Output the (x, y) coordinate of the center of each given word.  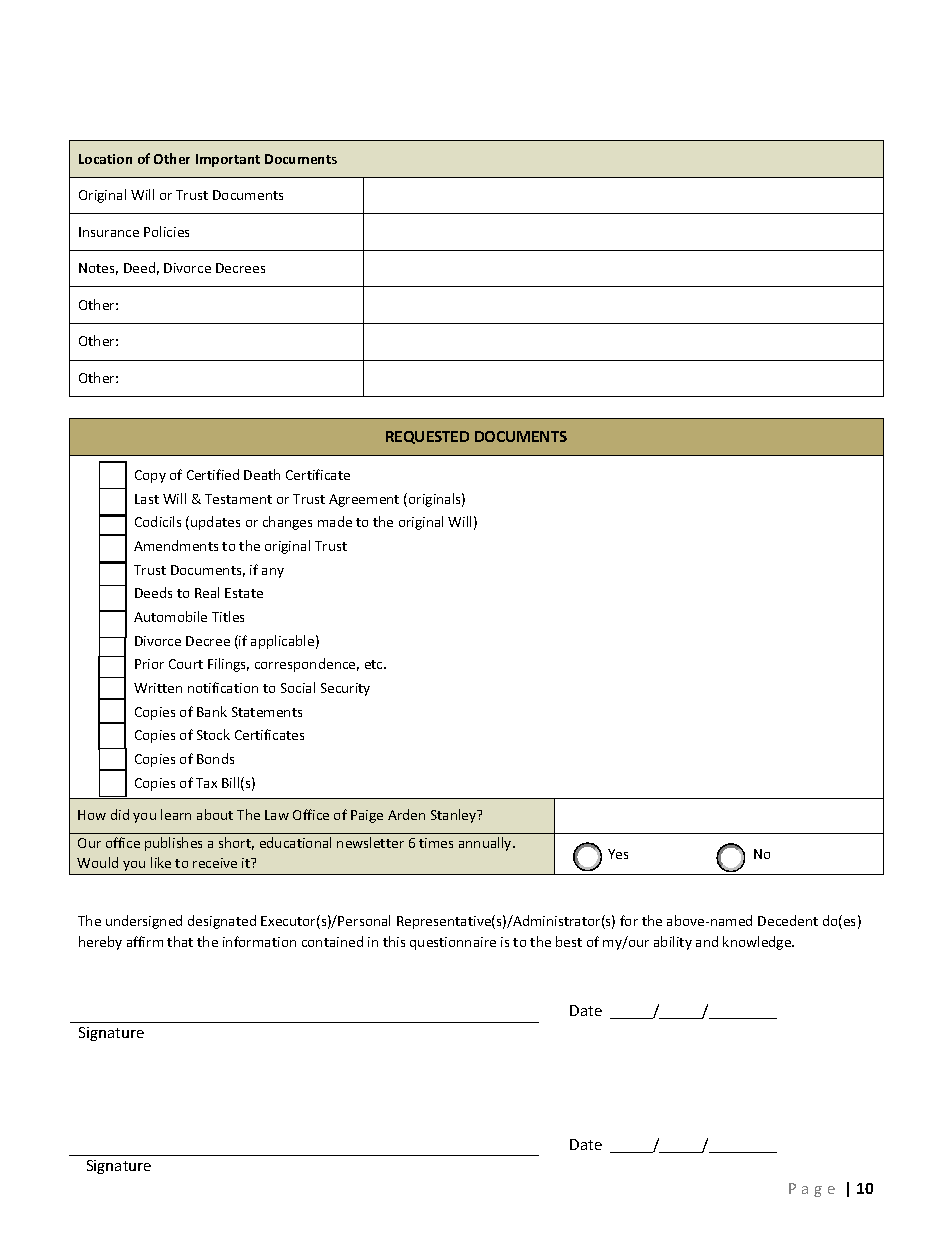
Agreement (364, 500)
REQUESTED (427, 437)
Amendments (176, 545)
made (335, 521)
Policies (166, 231)
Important (228, 160)
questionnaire (453, 943)
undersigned (144, 922)
